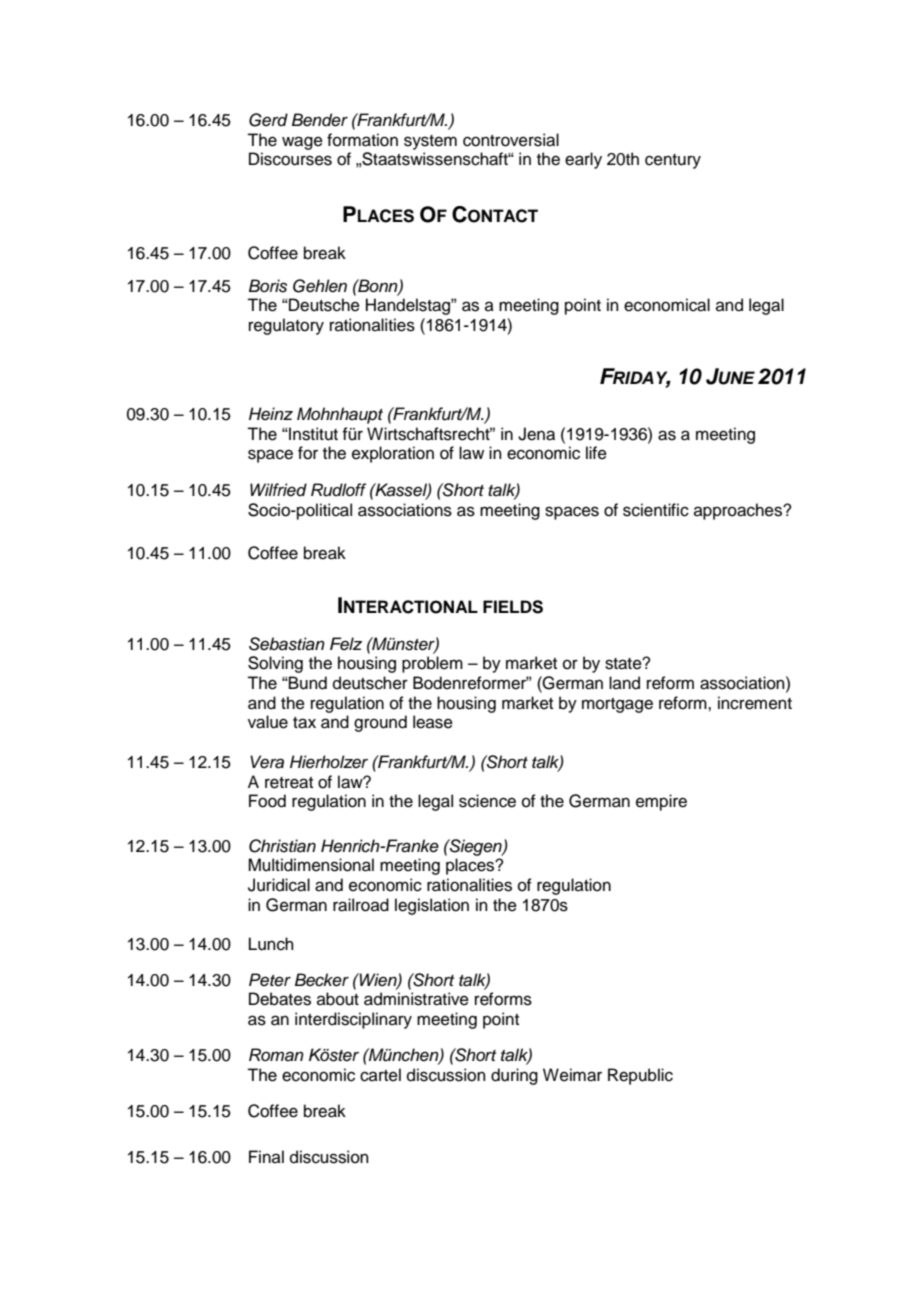 The width and height of the document is (924, 1308). What do you see at coordinates (266, 1156) in the document?
I see `Final` at bounding box center [266, 1156].
